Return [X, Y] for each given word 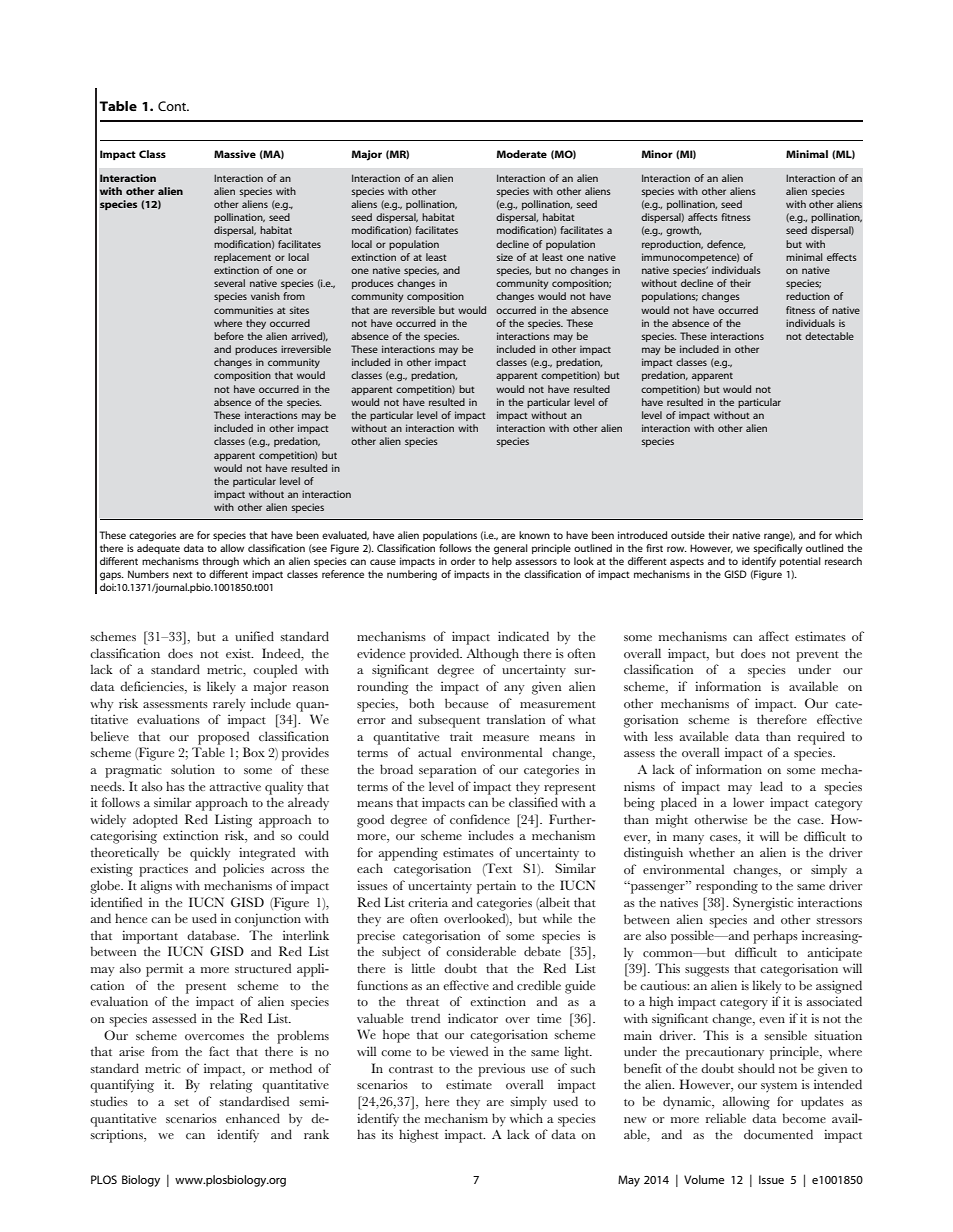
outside [688, 535]
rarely [229, 705]
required [821, 738]
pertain [496, 887]
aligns [156, 887]
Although [493, 655]
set [181, 1102]
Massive [235, 154]
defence [726, 244]
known [534, 535]
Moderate [522, 154]
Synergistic [763, 904]
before [229, 336]
